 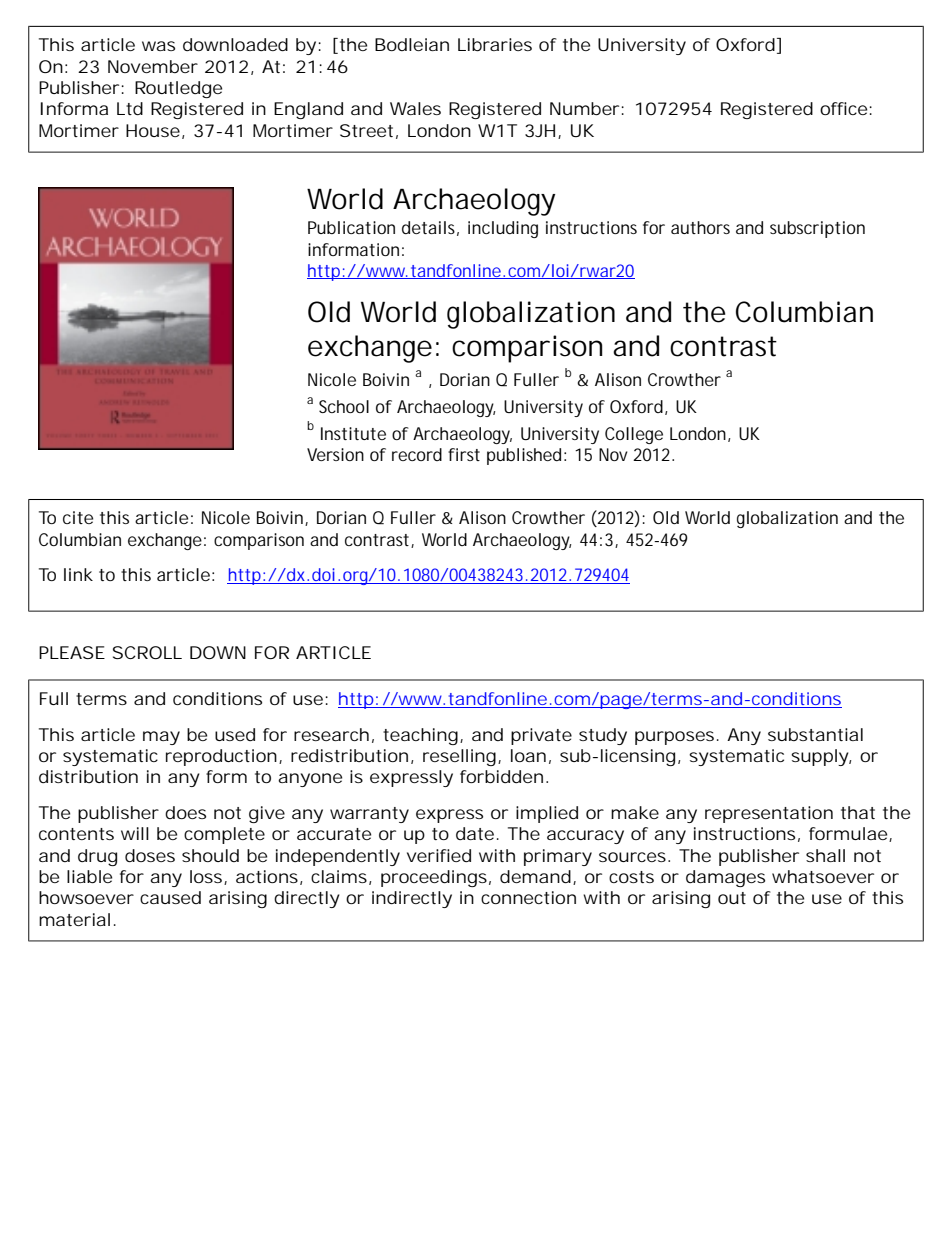 What do you see at coordinates (420, 736) in the screenshot?
I see `teaching` at bounding box center [420, 736].
